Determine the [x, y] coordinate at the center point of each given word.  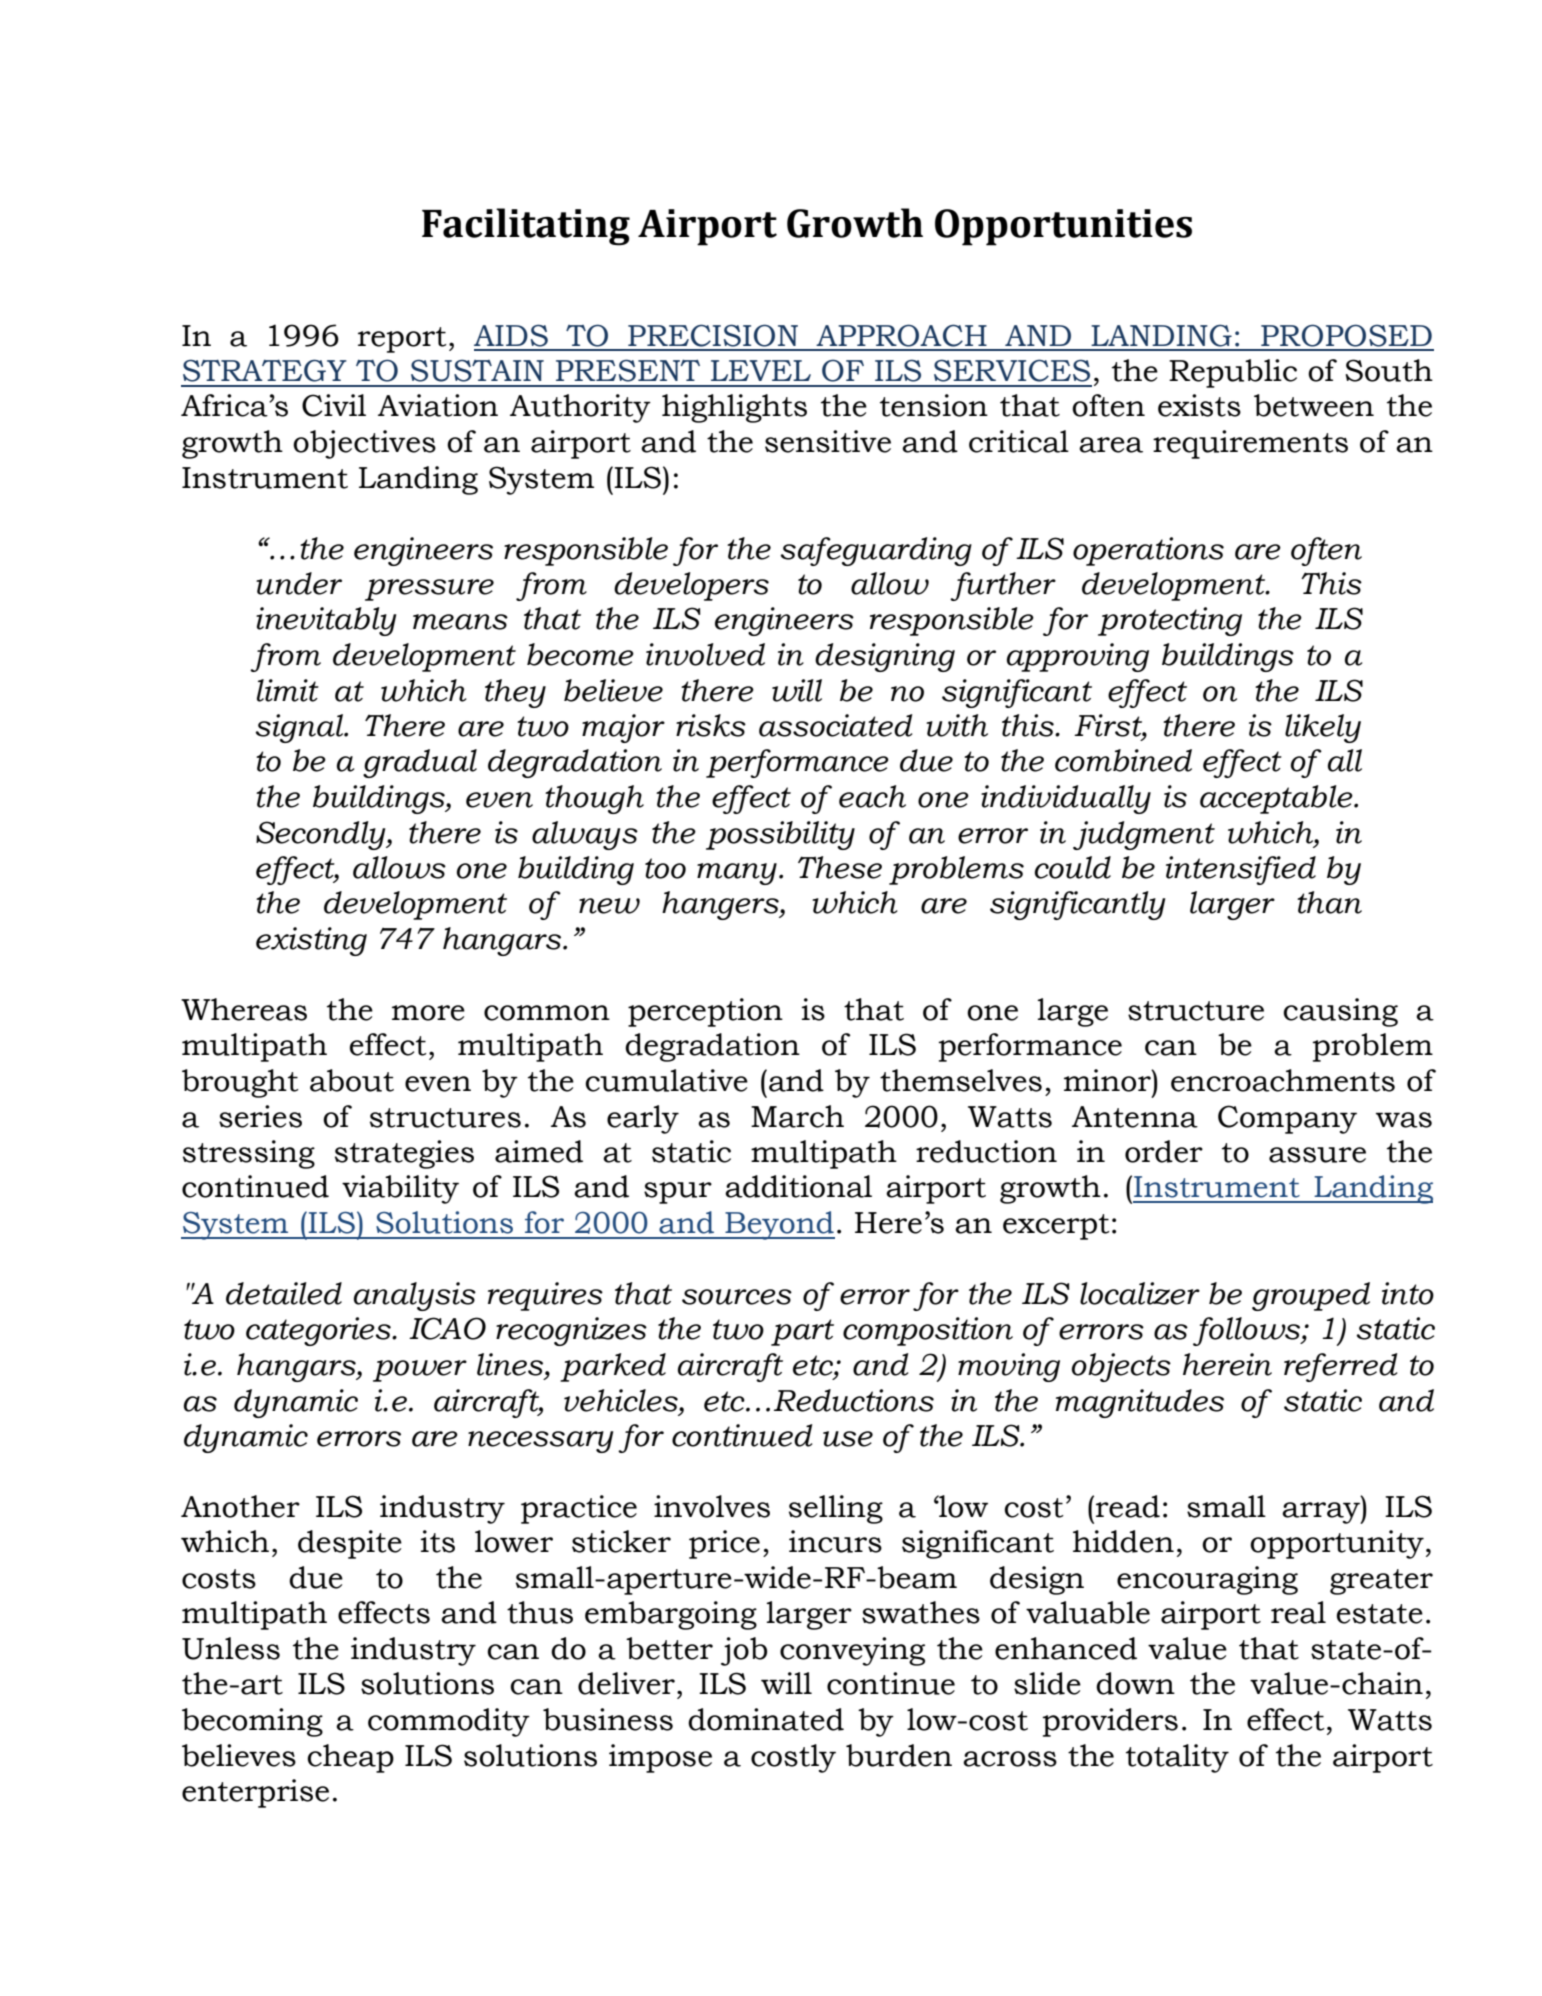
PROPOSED [1346, 335]
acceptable [1277, 799]
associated [835, 725]
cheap [350, 1758]
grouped [1311, 1296]
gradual [420, 763]
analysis [415, 1296]
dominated [766, 1719]
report [402, 340]
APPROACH [901, 335]
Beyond [779, 1225]
